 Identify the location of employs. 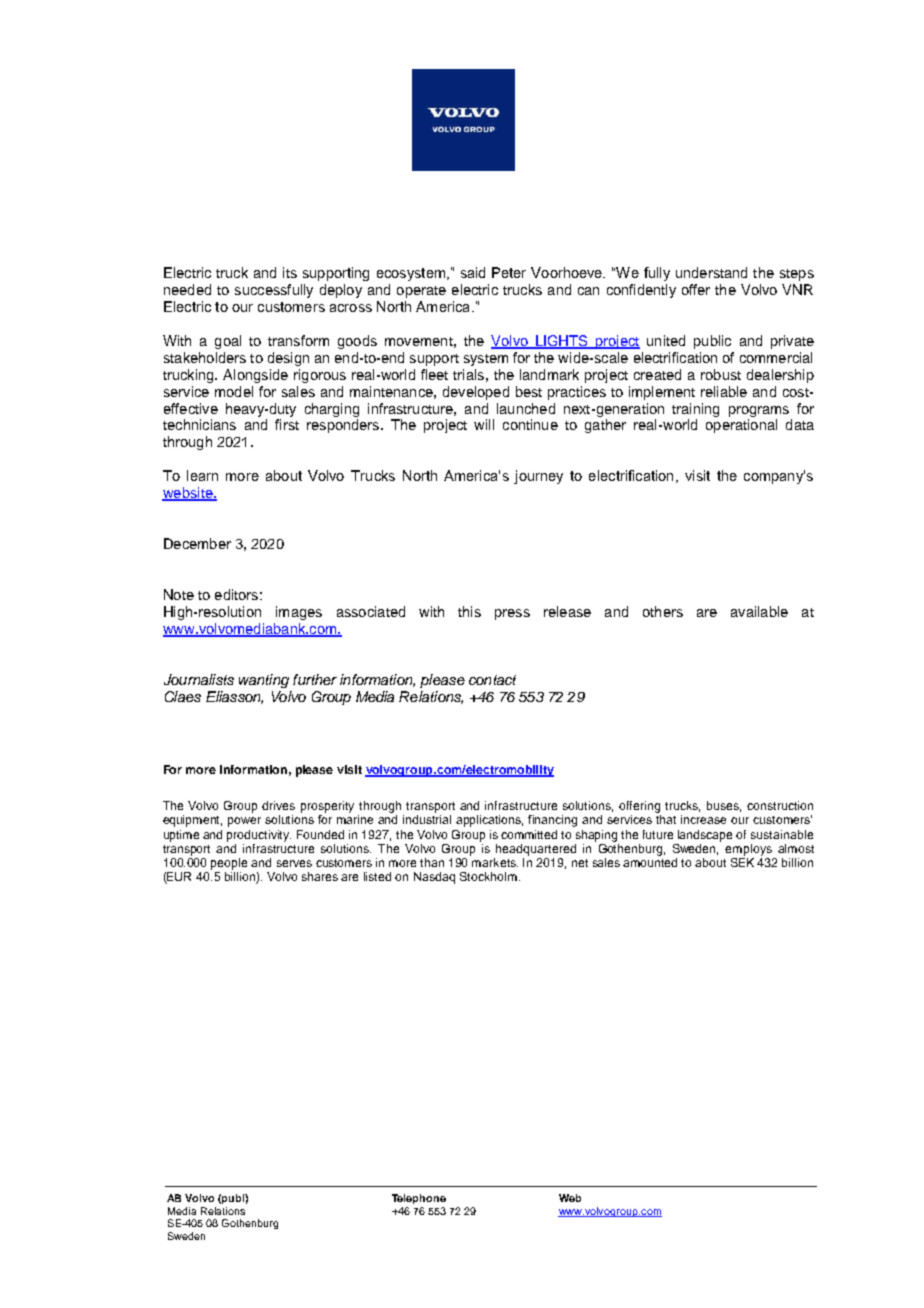
(748, 850).
